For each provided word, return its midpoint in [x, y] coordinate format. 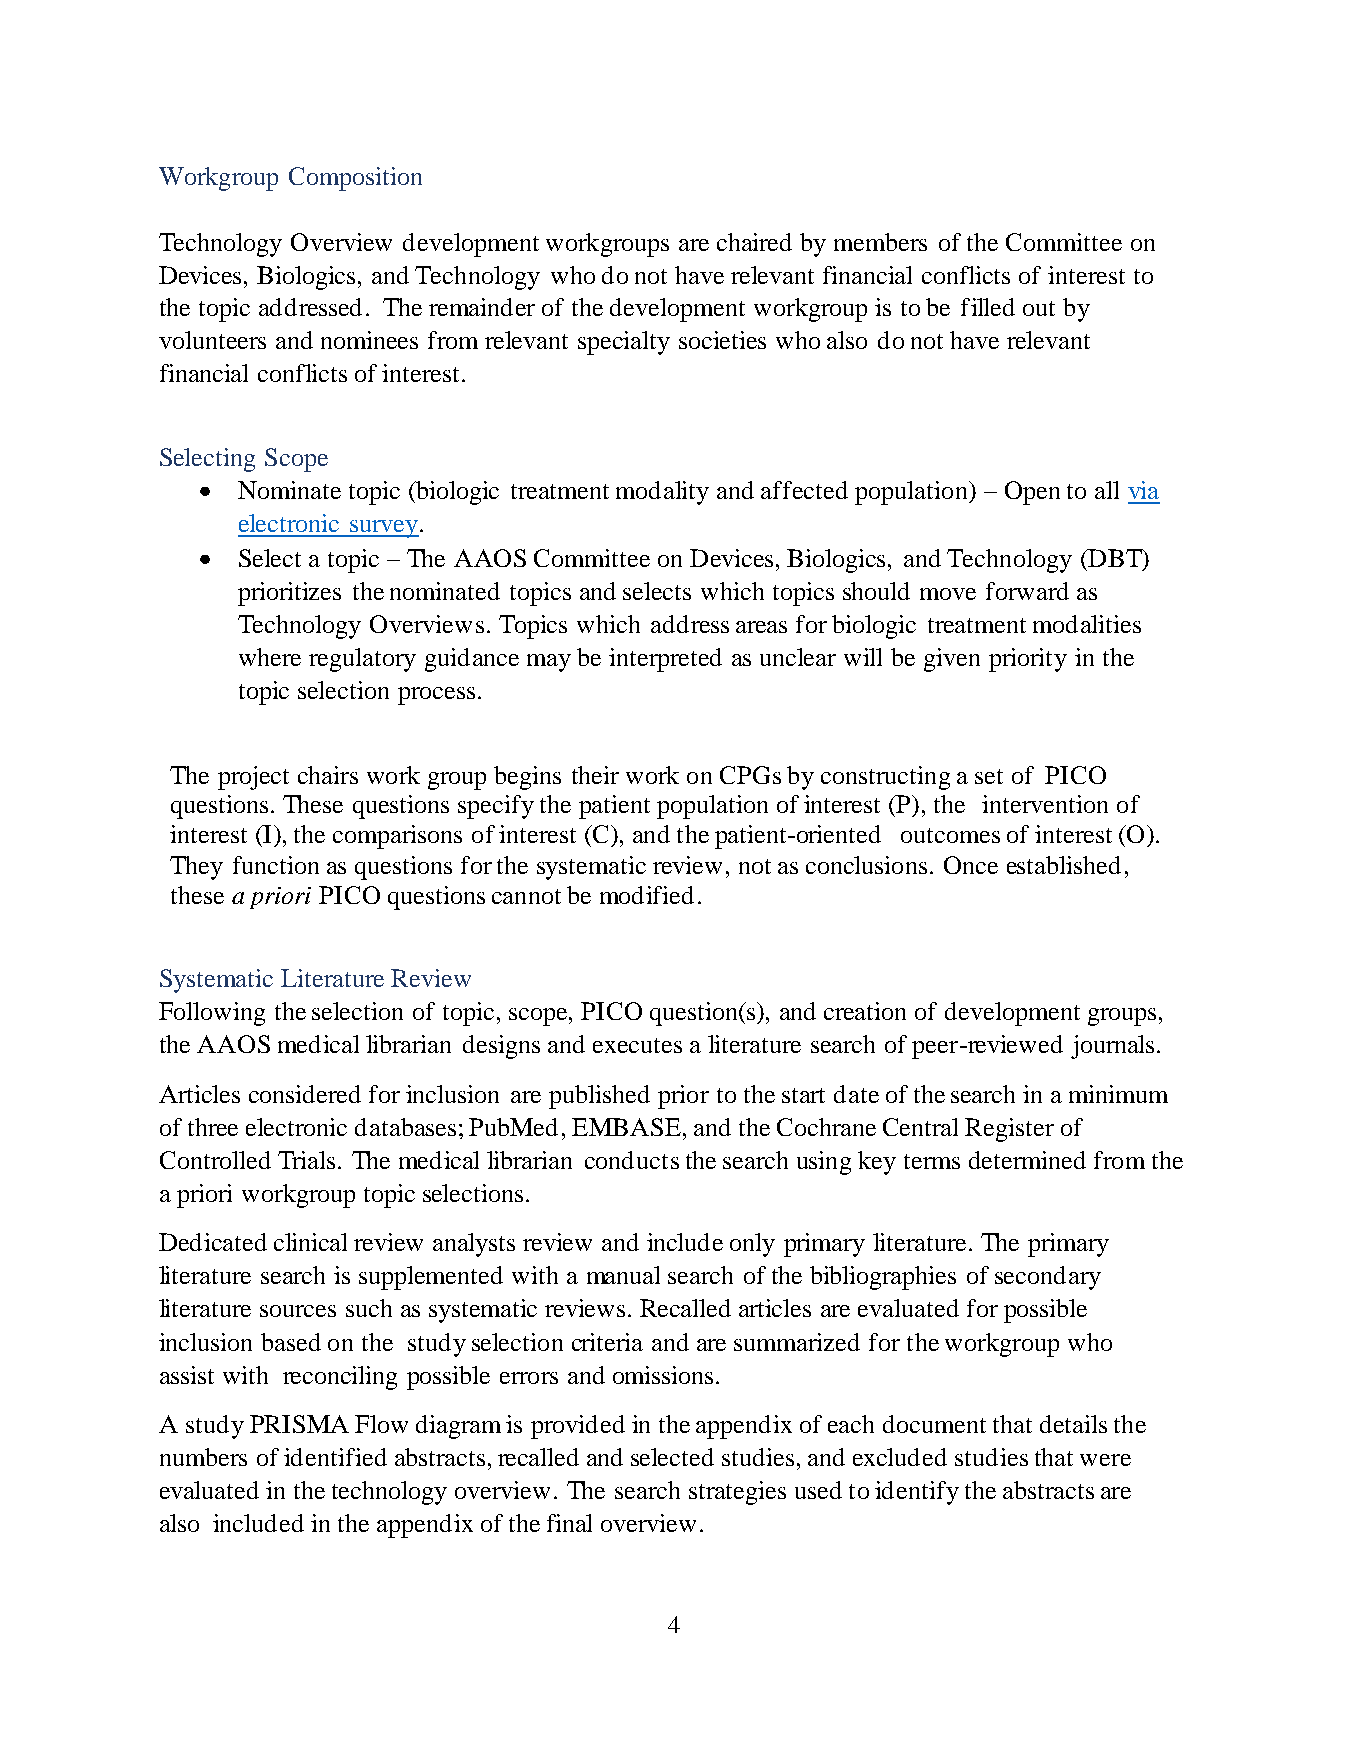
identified [335, 1457]
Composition [355, 179]
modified [647, 895]
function [276, 865]
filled [988, 307]
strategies [737, 1493]
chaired [754, 242]
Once [971, 865]
